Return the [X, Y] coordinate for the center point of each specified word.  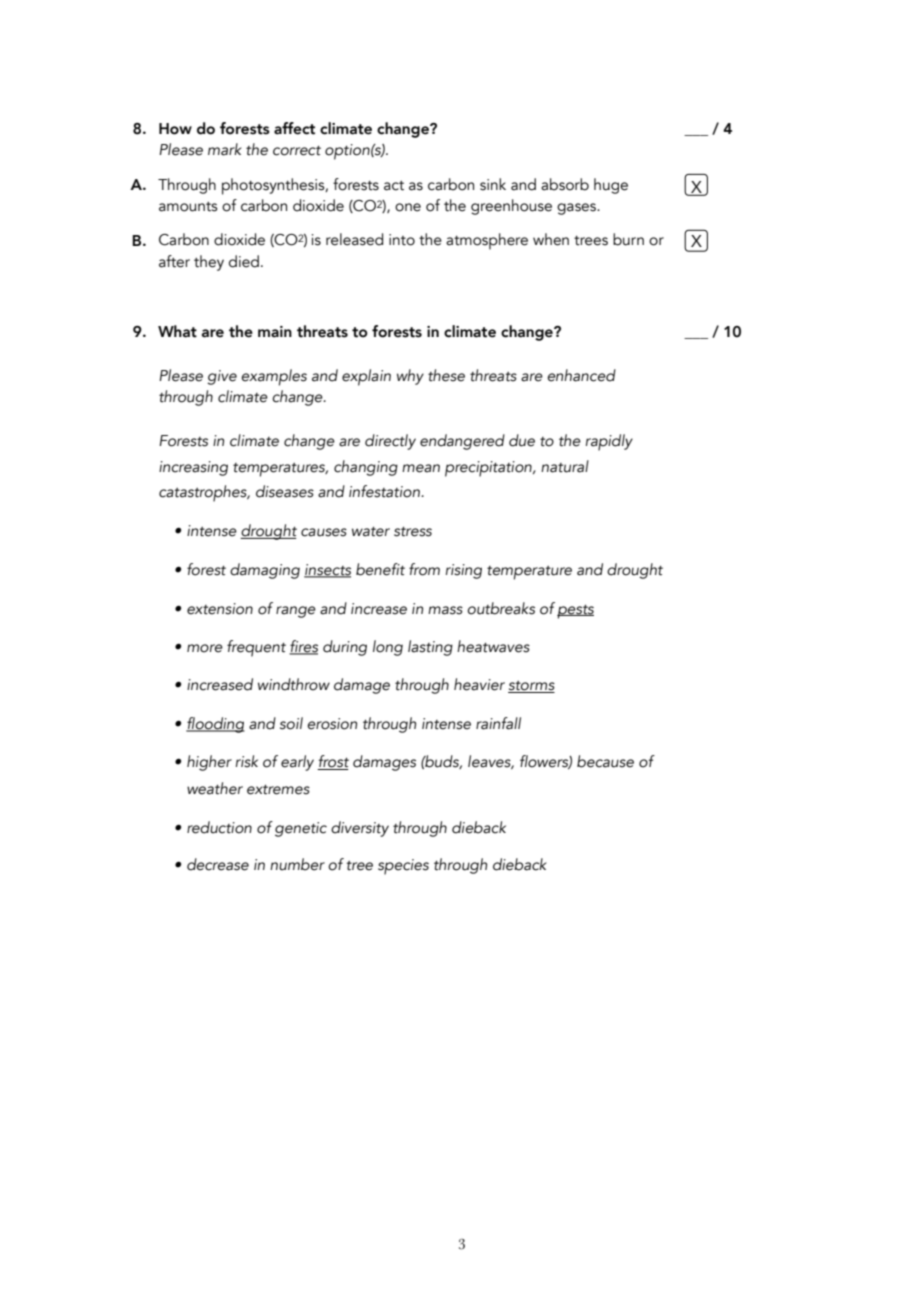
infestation [385, 491]
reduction [219, 827]
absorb [565, 184]
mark [225, 149]
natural [565, 466]
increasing [193, 468]
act [394, 186]
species [403, 867]
